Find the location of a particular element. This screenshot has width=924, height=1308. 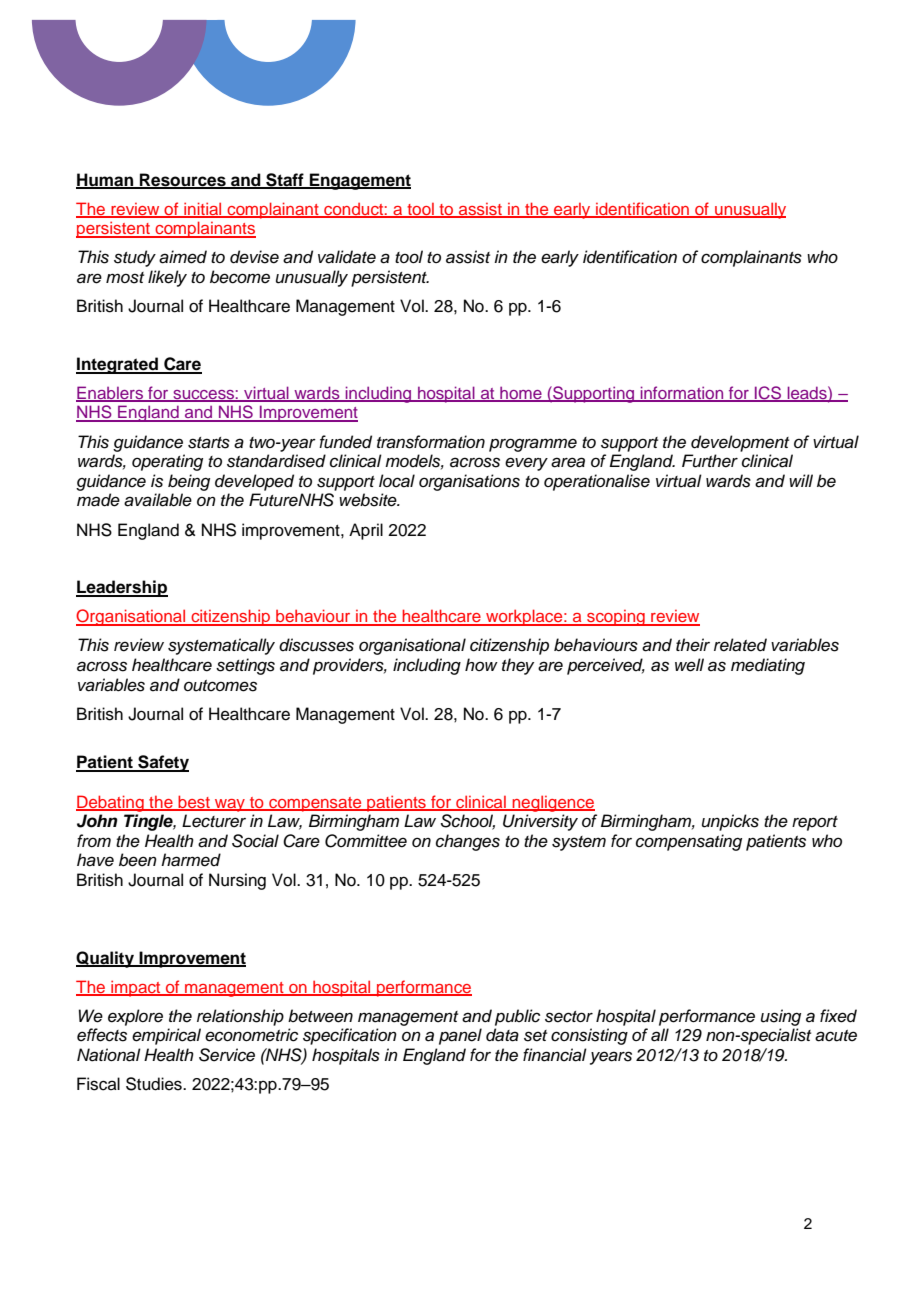

empirical is located at coordinates (166, 1036).
